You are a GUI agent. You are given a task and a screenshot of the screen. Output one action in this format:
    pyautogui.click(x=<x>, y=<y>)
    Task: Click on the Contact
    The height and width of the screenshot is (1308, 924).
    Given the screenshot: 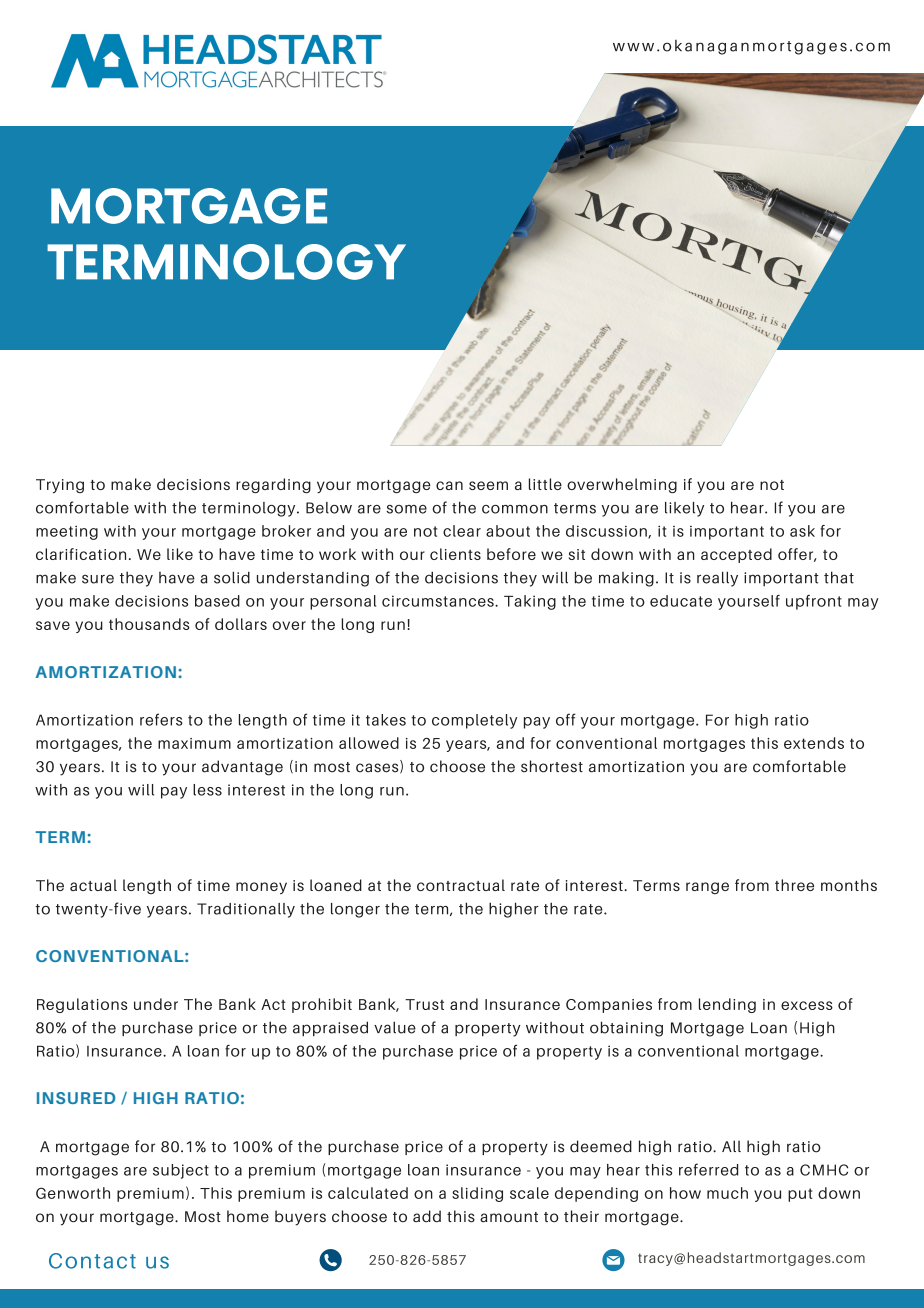 What is the action you would take?
    pyautogui.click(x=92, y=1261)
